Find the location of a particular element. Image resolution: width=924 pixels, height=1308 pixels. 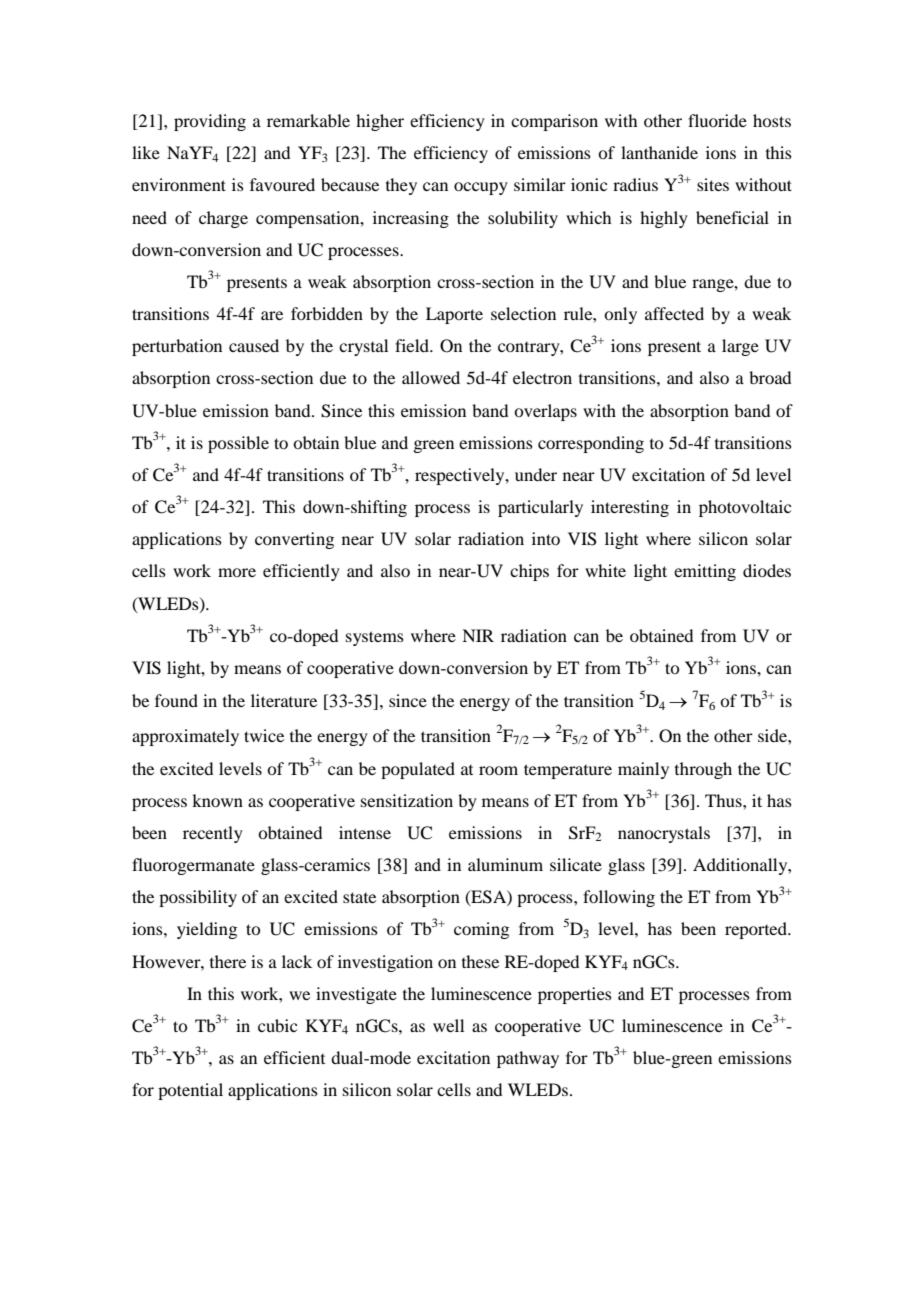

caused is located at coordinates (254, 345).
